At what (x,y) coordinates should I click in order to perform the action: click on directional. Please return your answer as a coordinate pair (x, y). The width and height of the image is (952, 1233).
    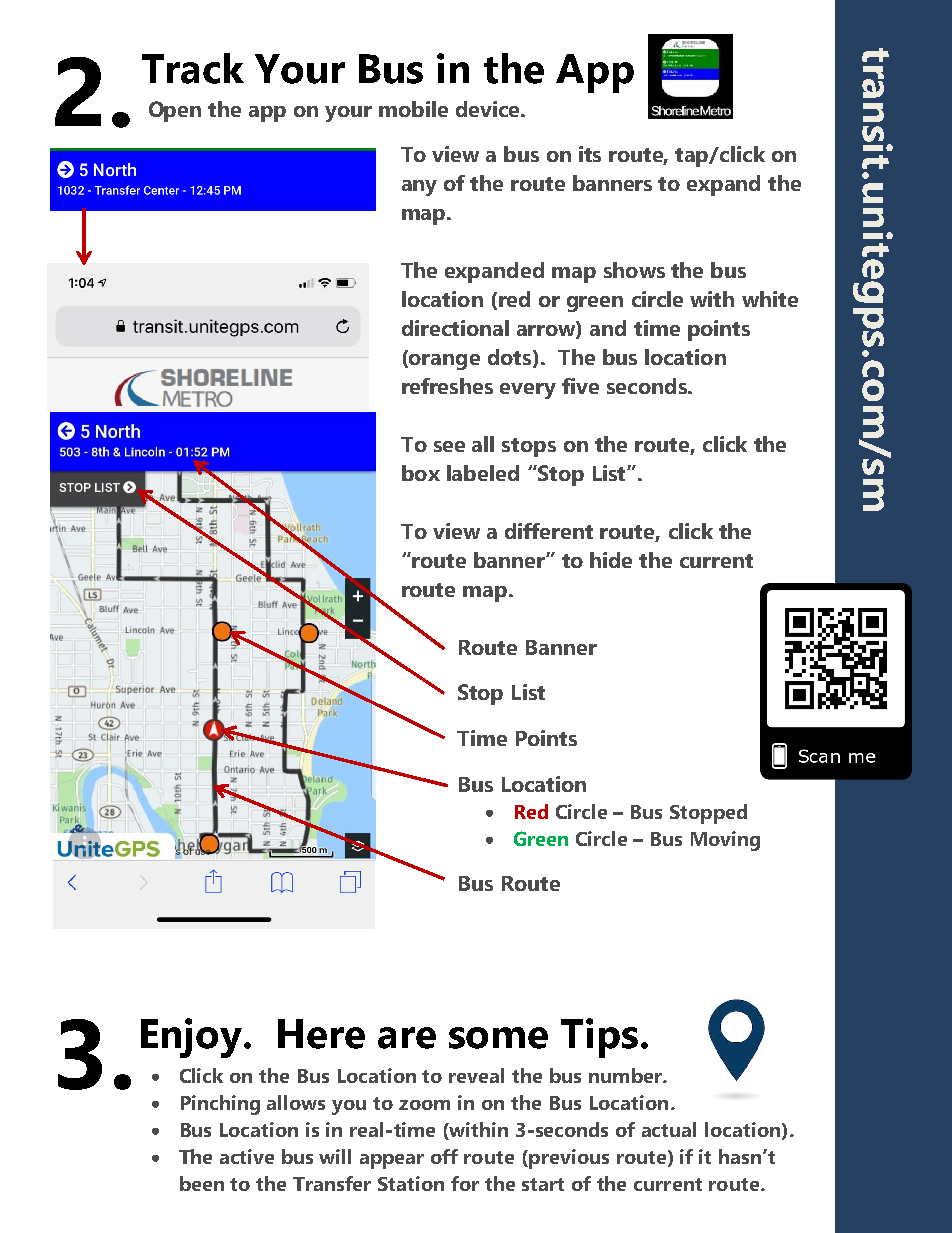
    Looking at the image, I should click on (455, 328).
